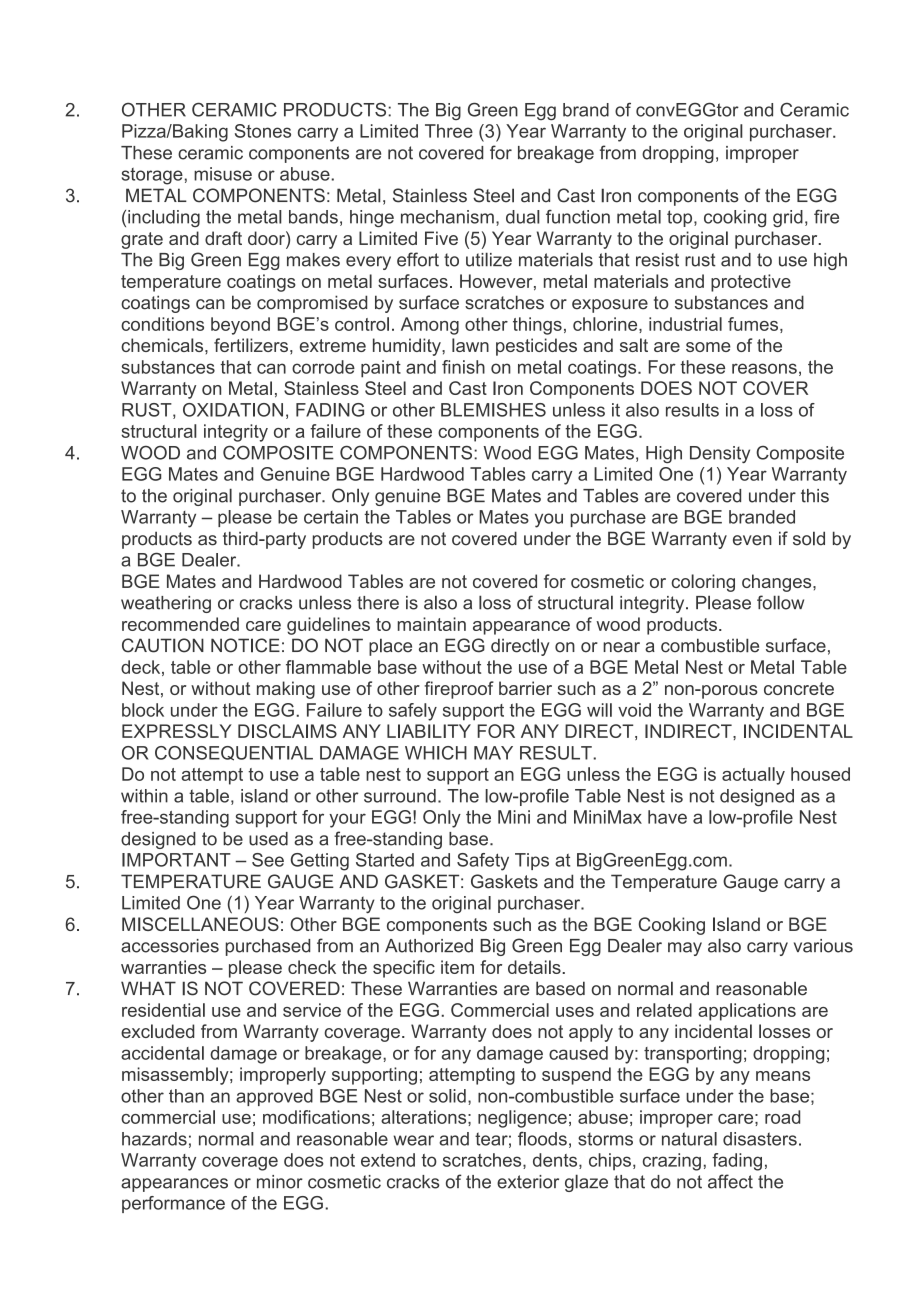 This document has height=1308, width=924. What do you see at coordinates (752, 540) in the document?
I see `even` at bounding box center [752, 540].
